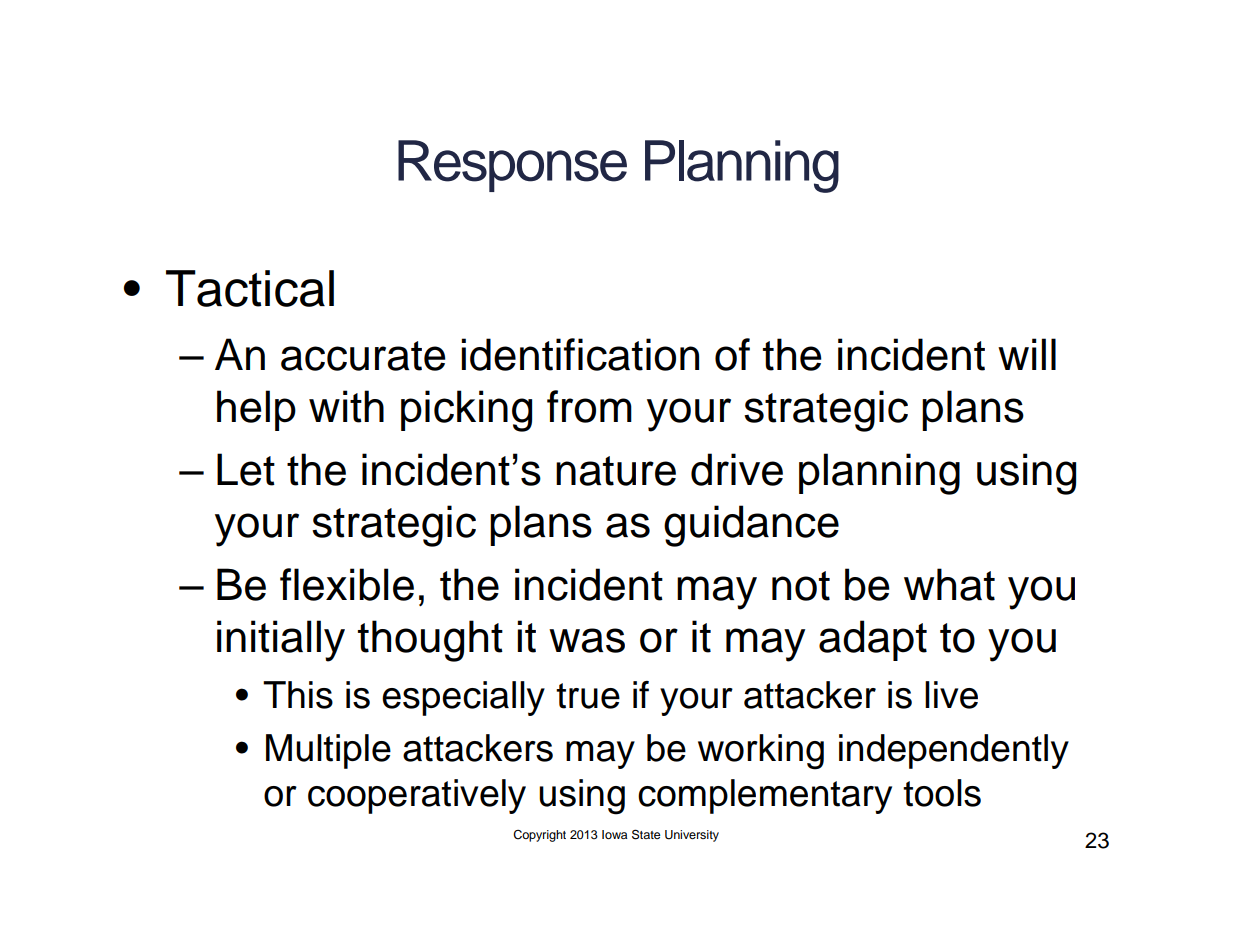 Image resolution: width=1233 pixels, height=952 pixels. I want to click on will, so click(1027, 354).
